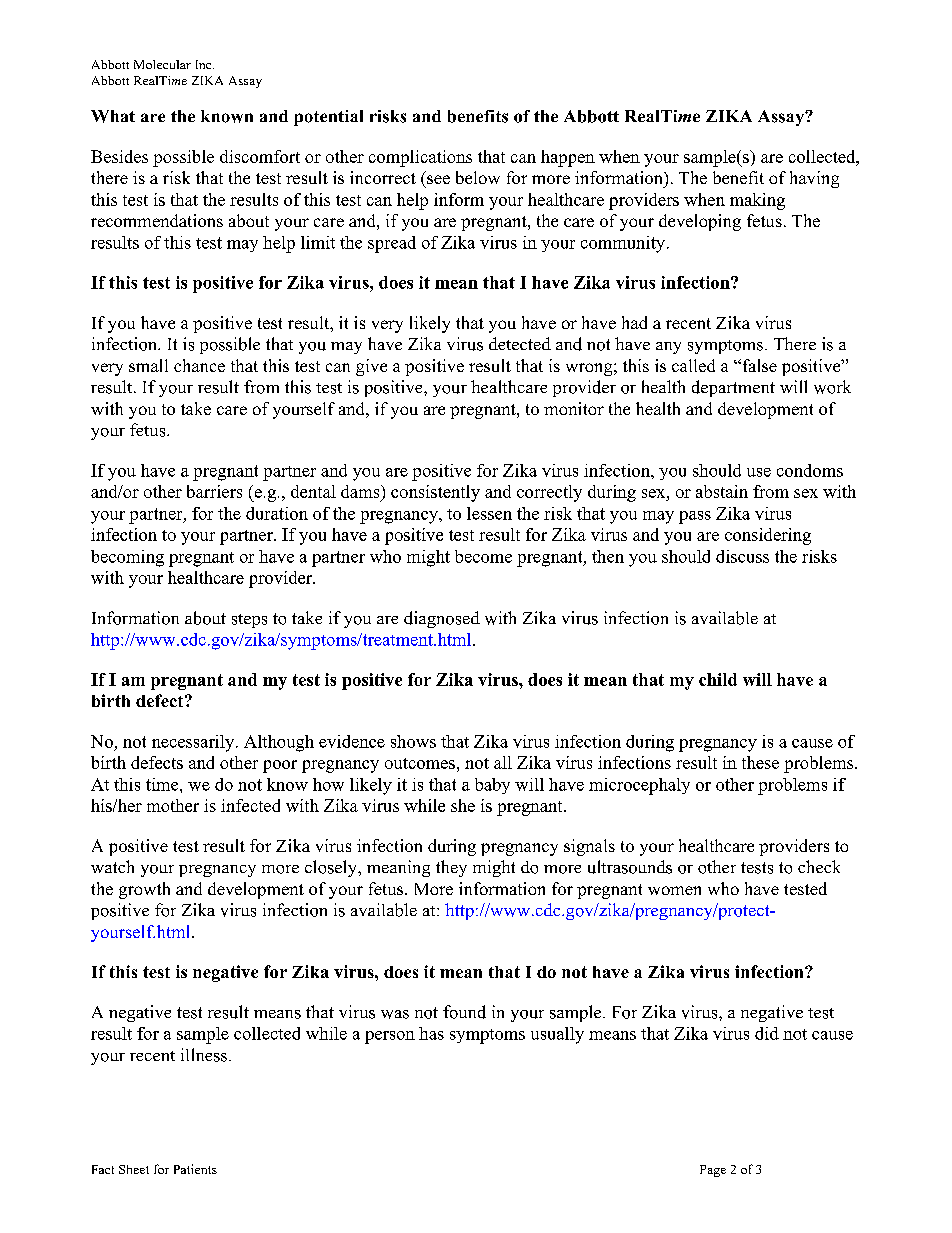 This screenshot has height=1233, width=952. Describe the element at coordinates (195, 1169) in the screenshot. I see `Patients` at that location.
